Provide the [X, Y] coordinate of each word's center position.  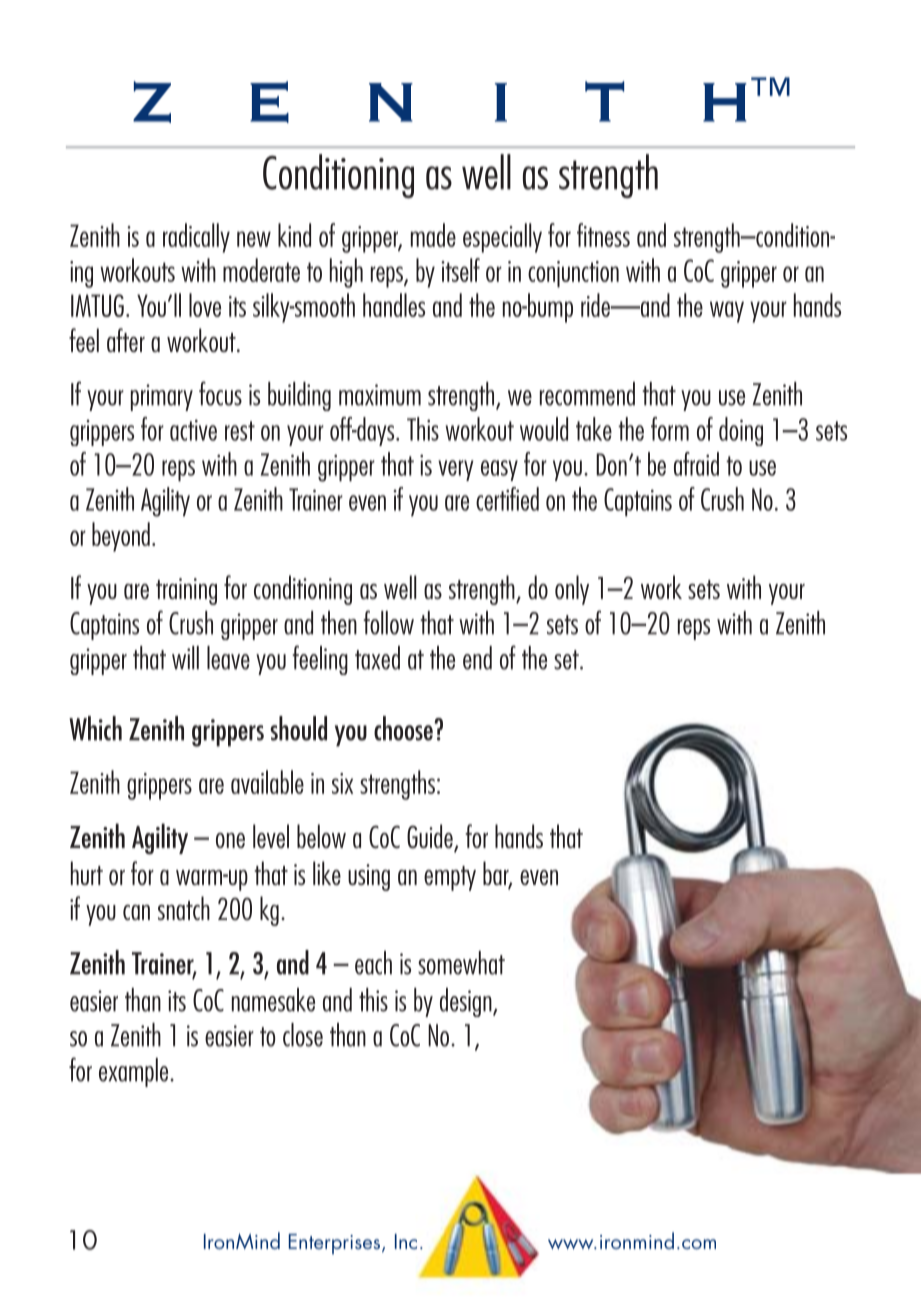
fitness [603, 235]
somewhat [461, 963]
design [467, 1002]
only [572, 590]
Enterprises [334, 1244]
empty [450, 878]
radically [196, 238]
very [455, 470]
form [670, 429]
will [185, 658]
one [230, 840]
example [135, 1072]
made [433, 235]
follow [388, 622]
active [193, 430]
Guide [431, 837]
